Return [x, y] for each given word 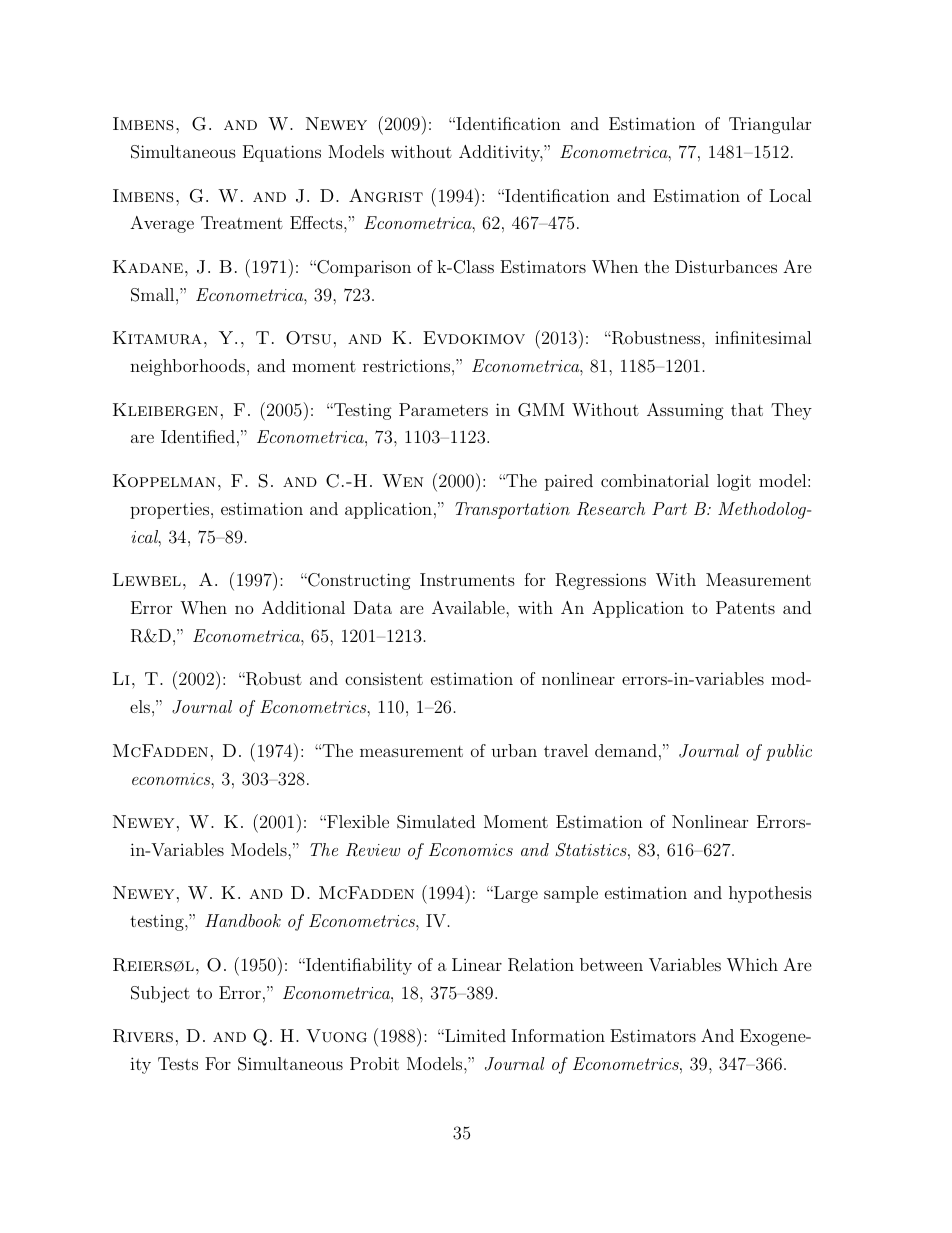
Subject [160, 994]
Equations [282, 153]
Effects [317, 222]
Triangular [770, 125]
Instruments [467, 579]
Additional [303, 607]
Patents [745, 607]
